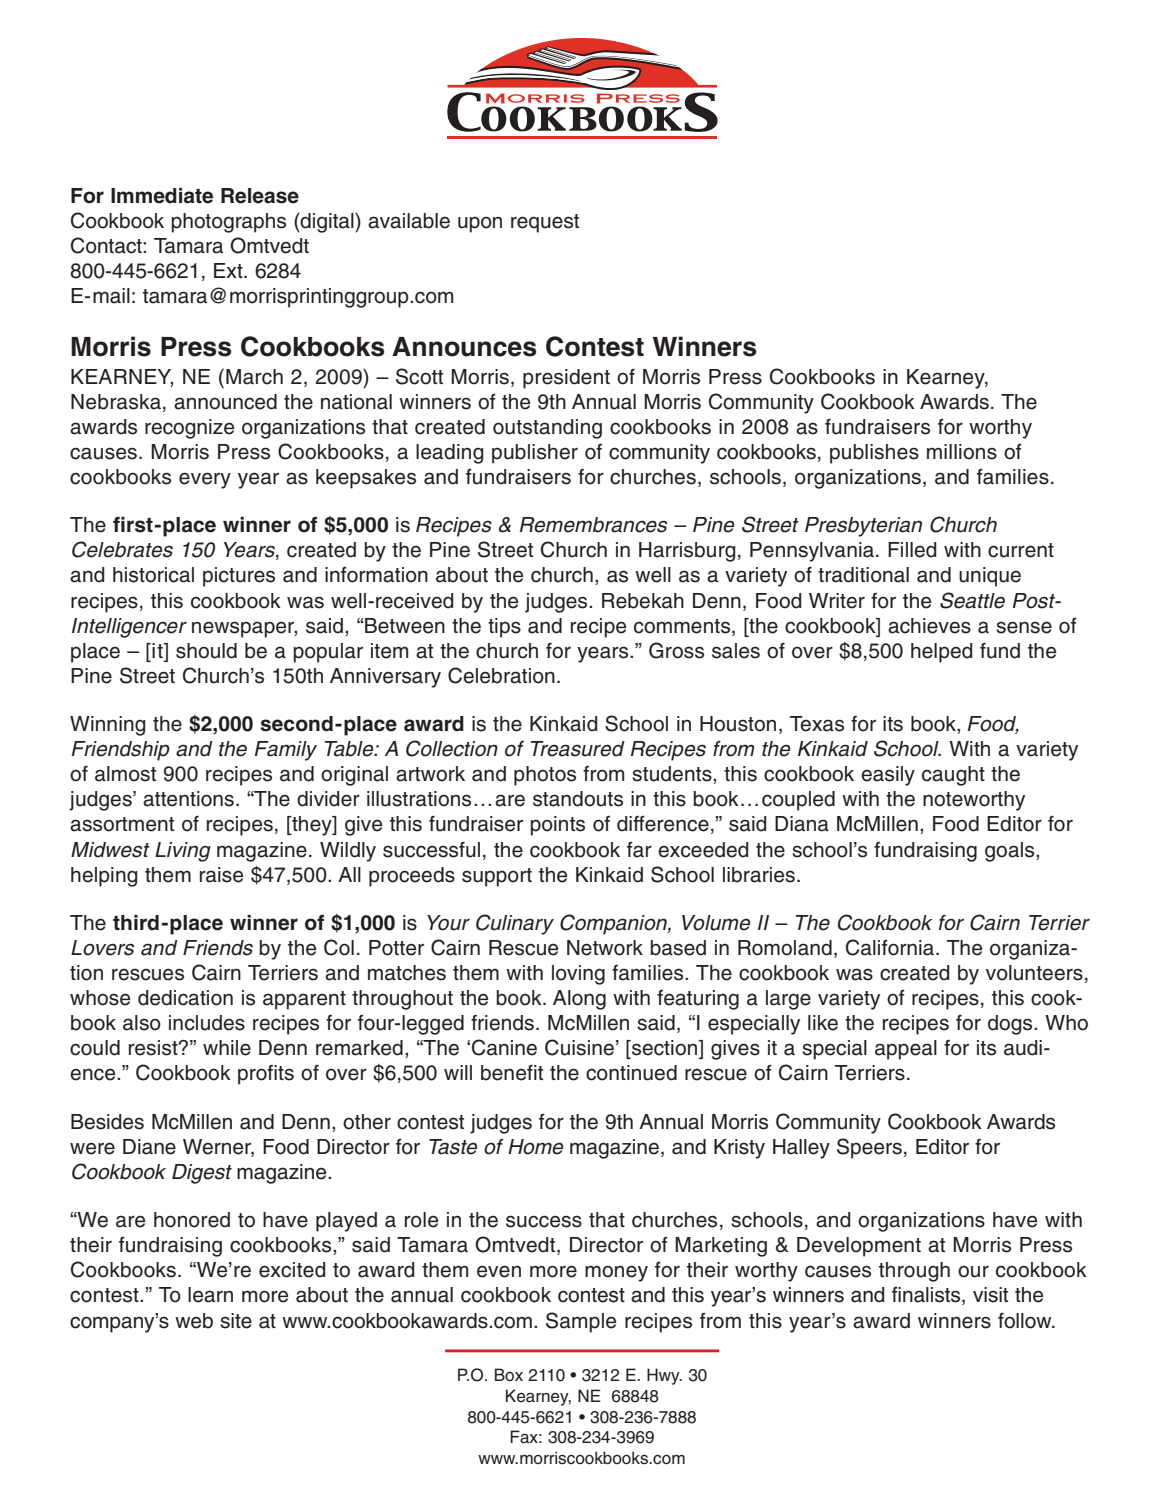 The image size is (1163, 1505). Describe the element at coordinates (194, 1321) in the image. I see `web` at that location.
